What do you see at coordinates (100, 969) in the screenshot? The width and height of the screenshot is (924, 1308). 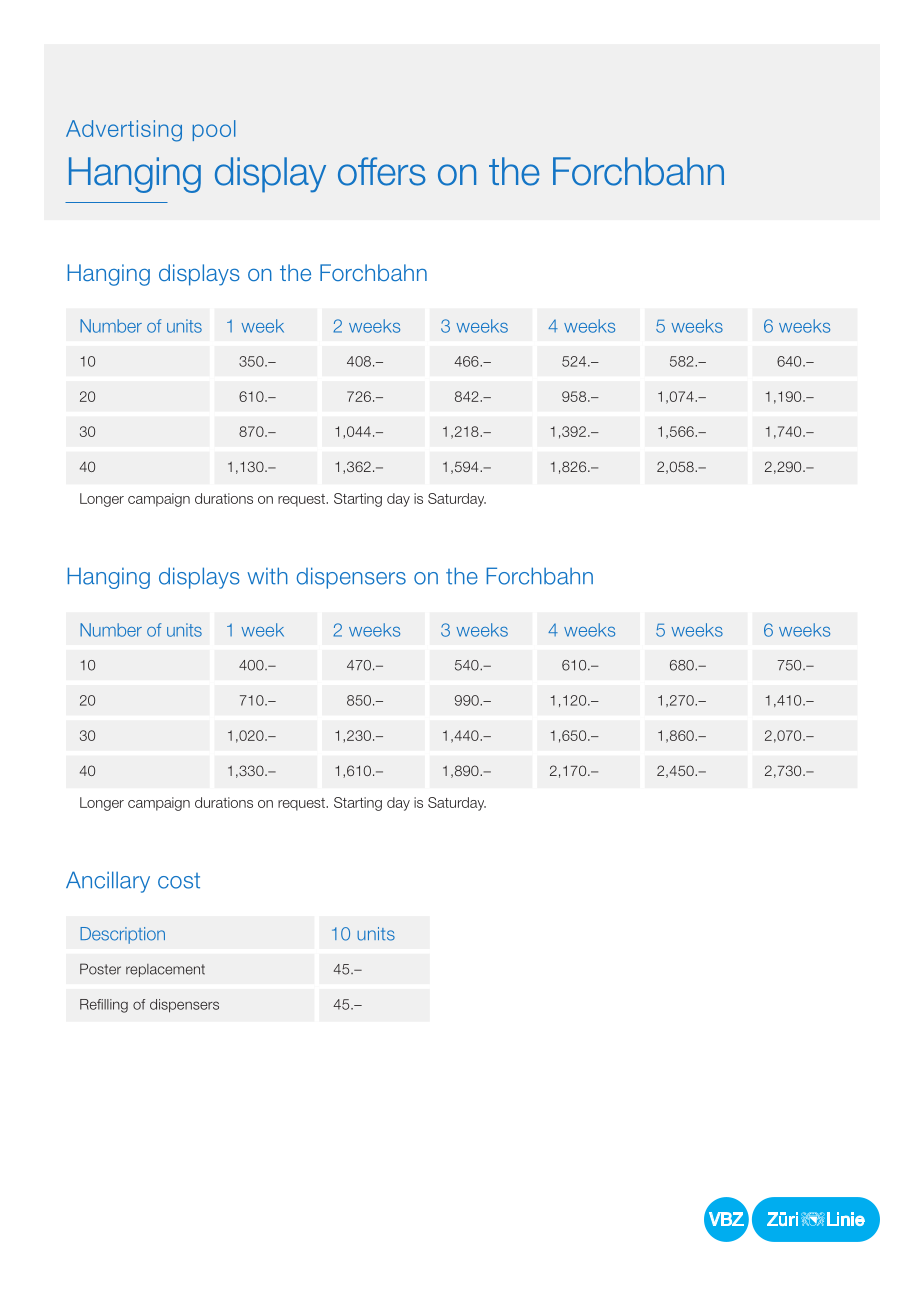 I see `Poster` at bounding box center [100, 969].
